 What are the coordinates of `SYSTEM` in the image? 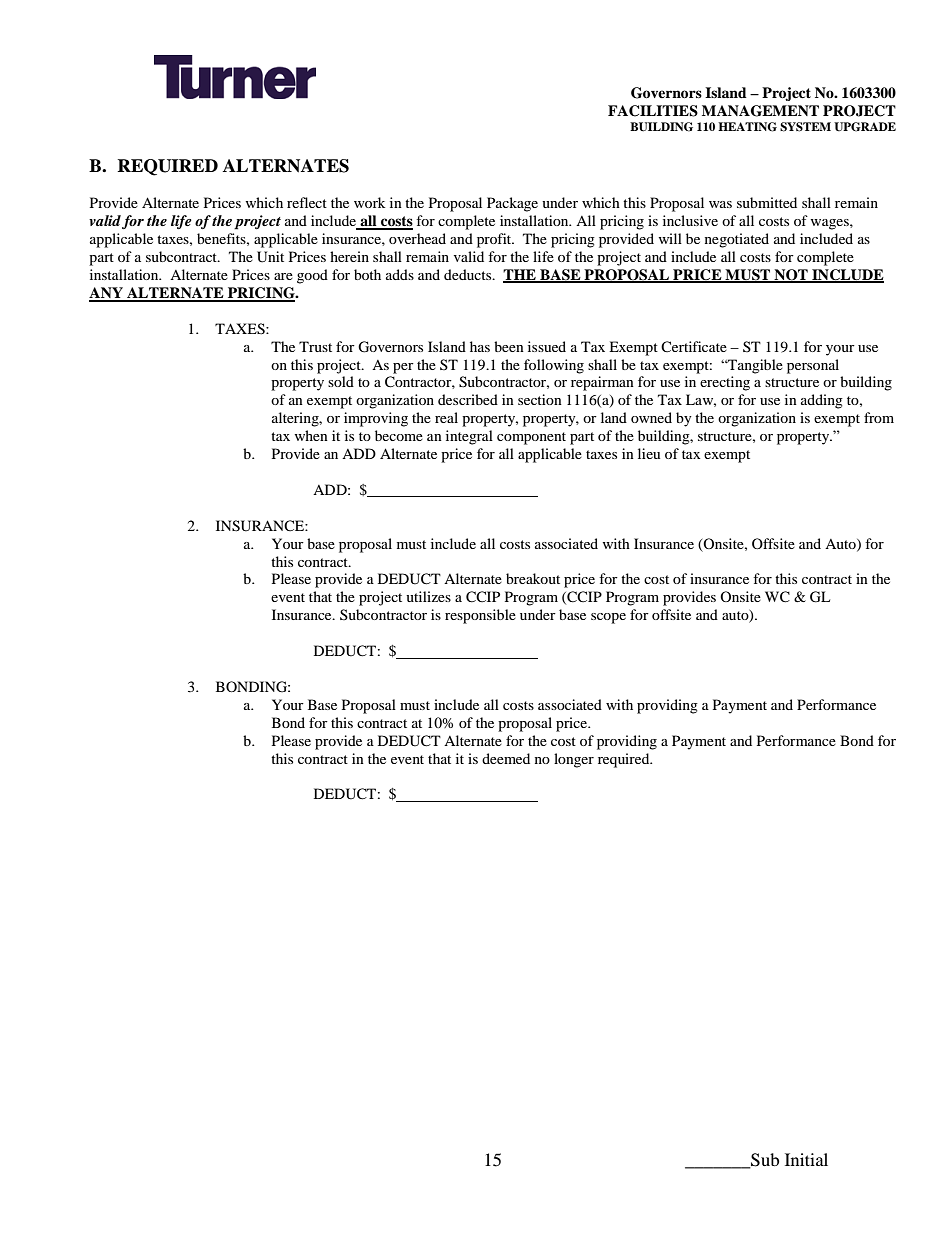 It's located at (805, 127).
